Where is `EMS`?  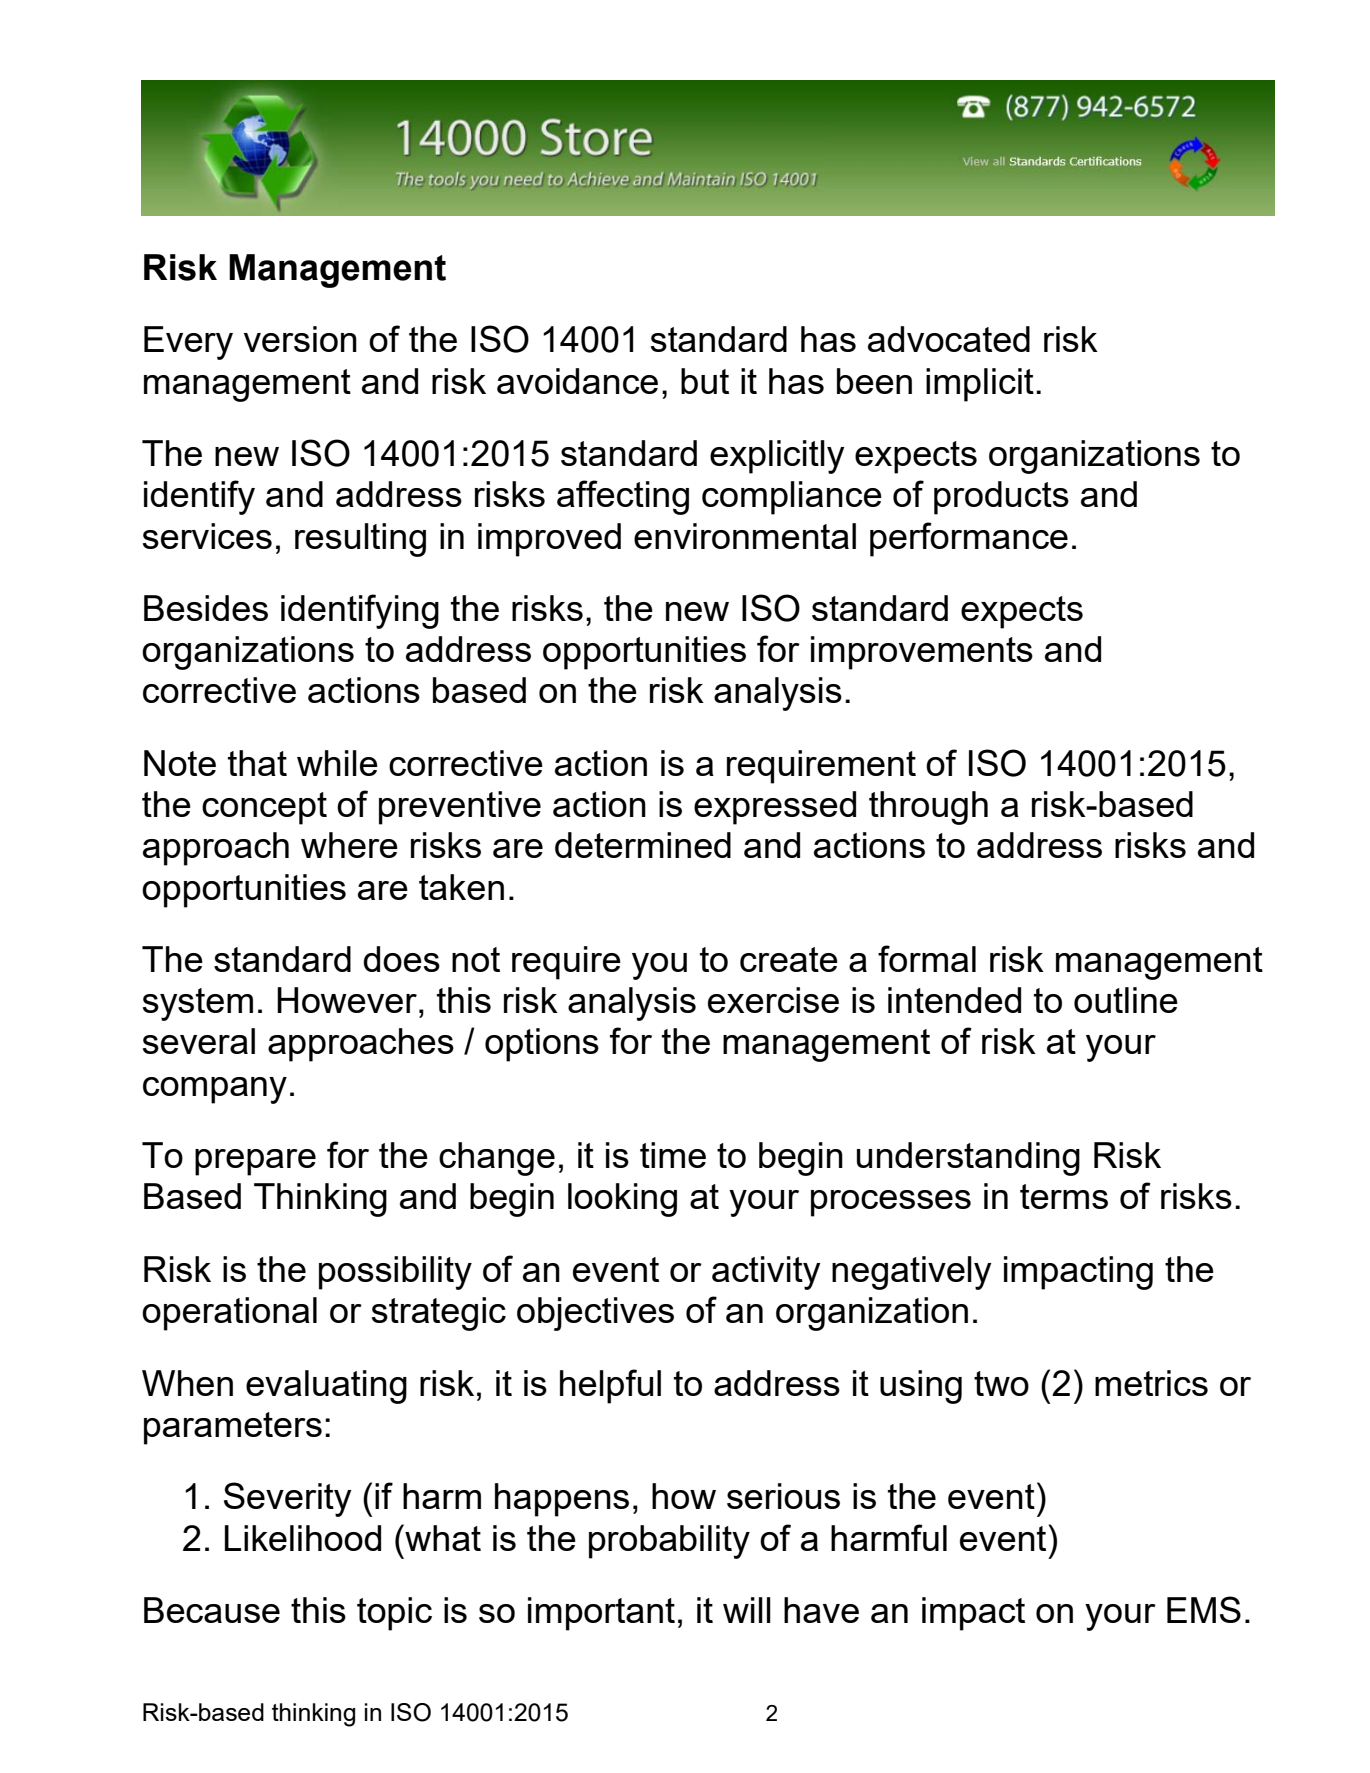
EMS is located at coordinates (1204, 1609).
